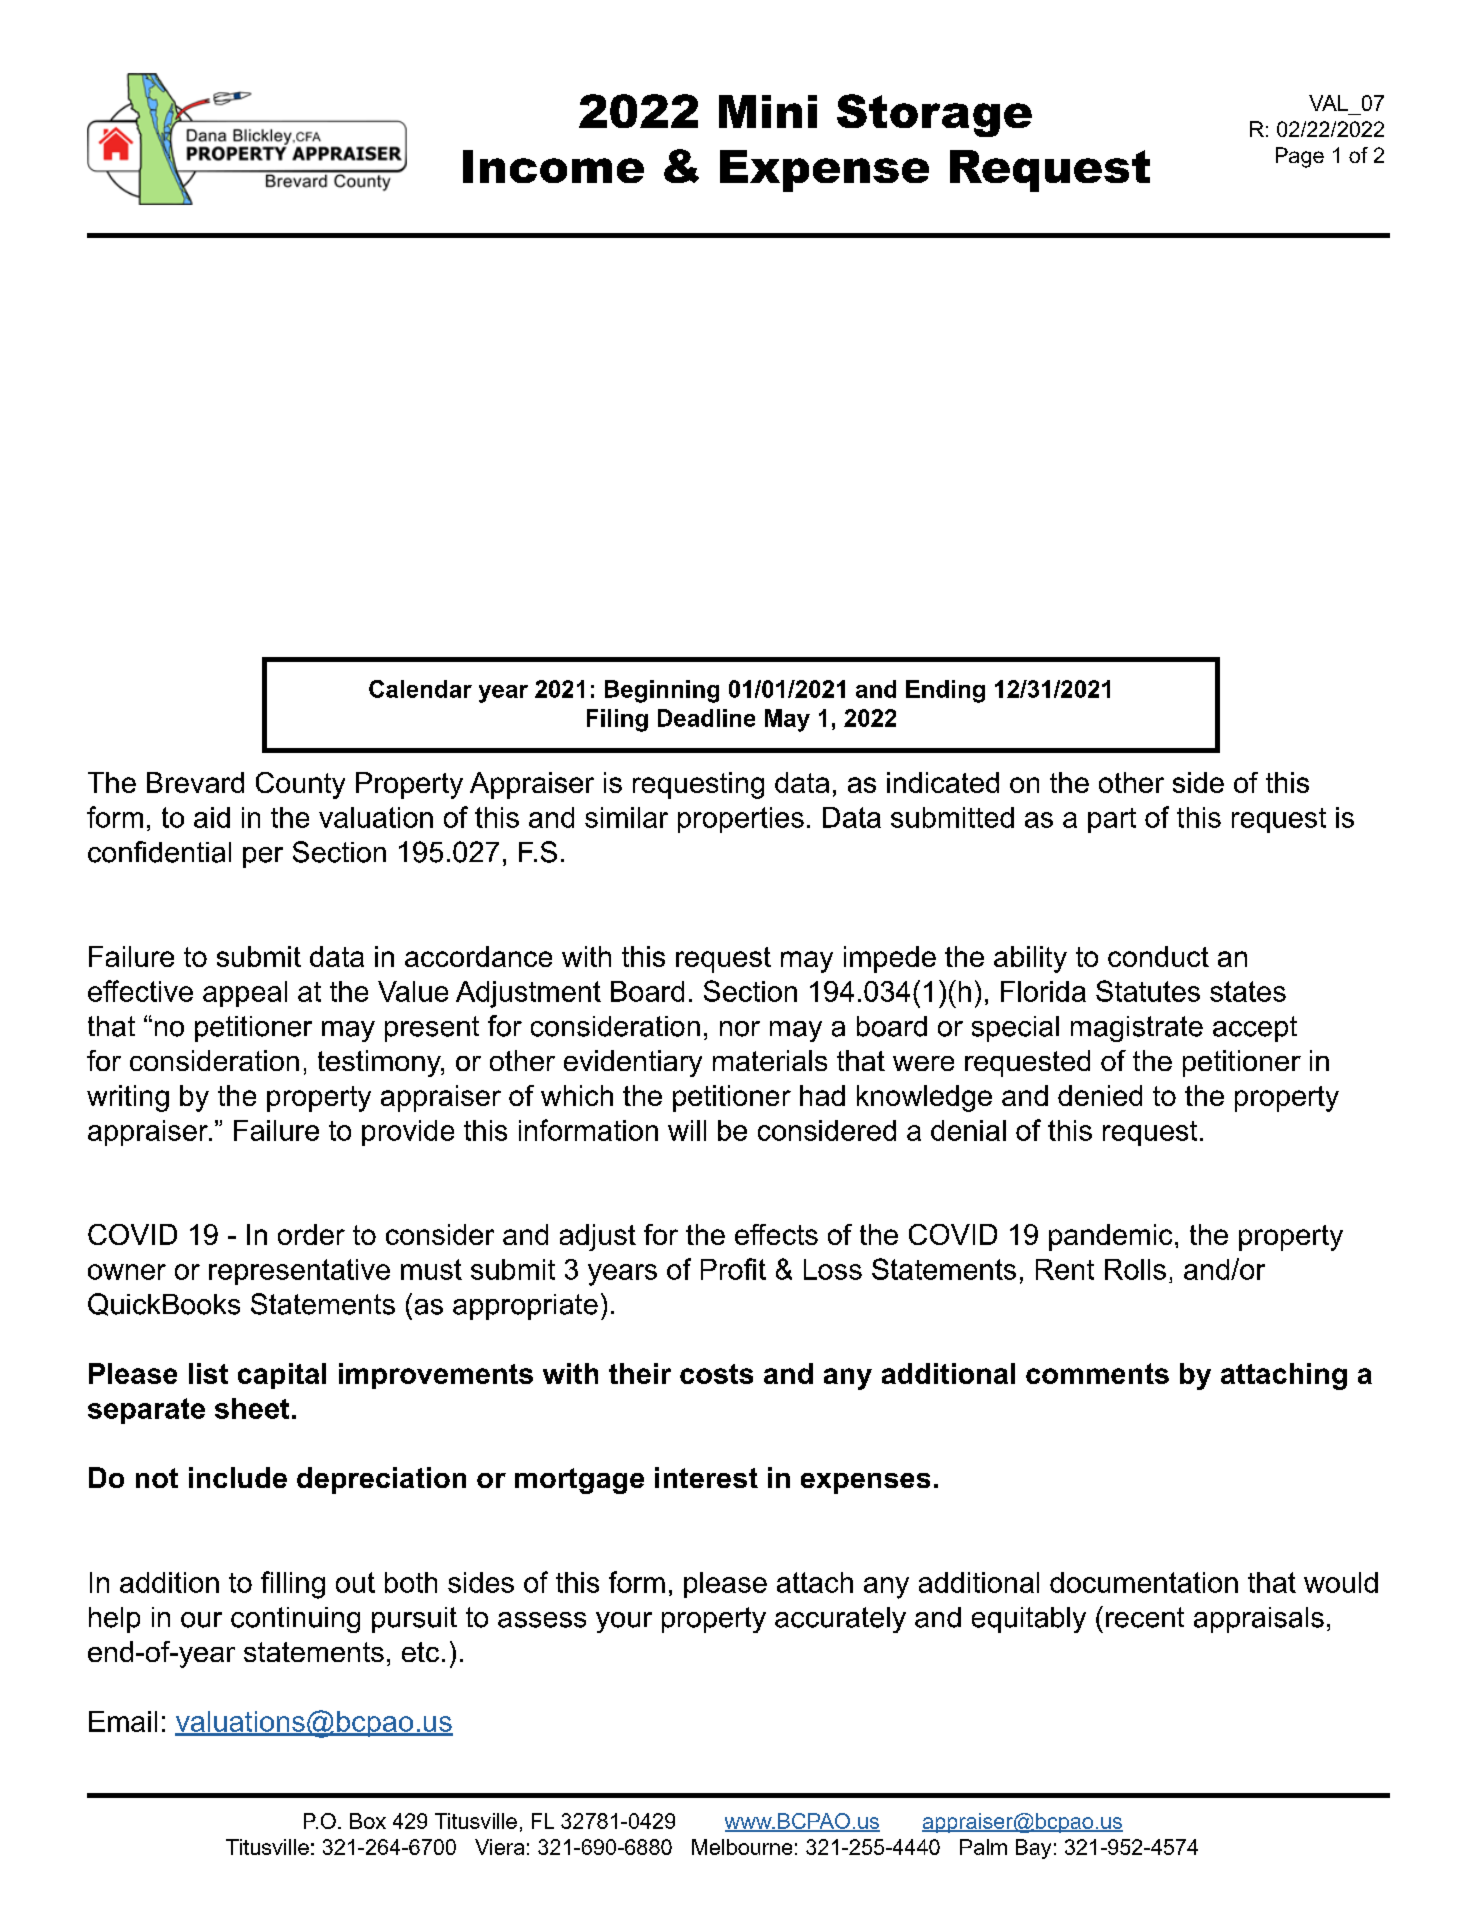 The width and height of the screenshot is (1477, 1912). What do you see at coordinates (553, 166) in the screenshot?
I see `Income` at bounding box center [553, 166].
